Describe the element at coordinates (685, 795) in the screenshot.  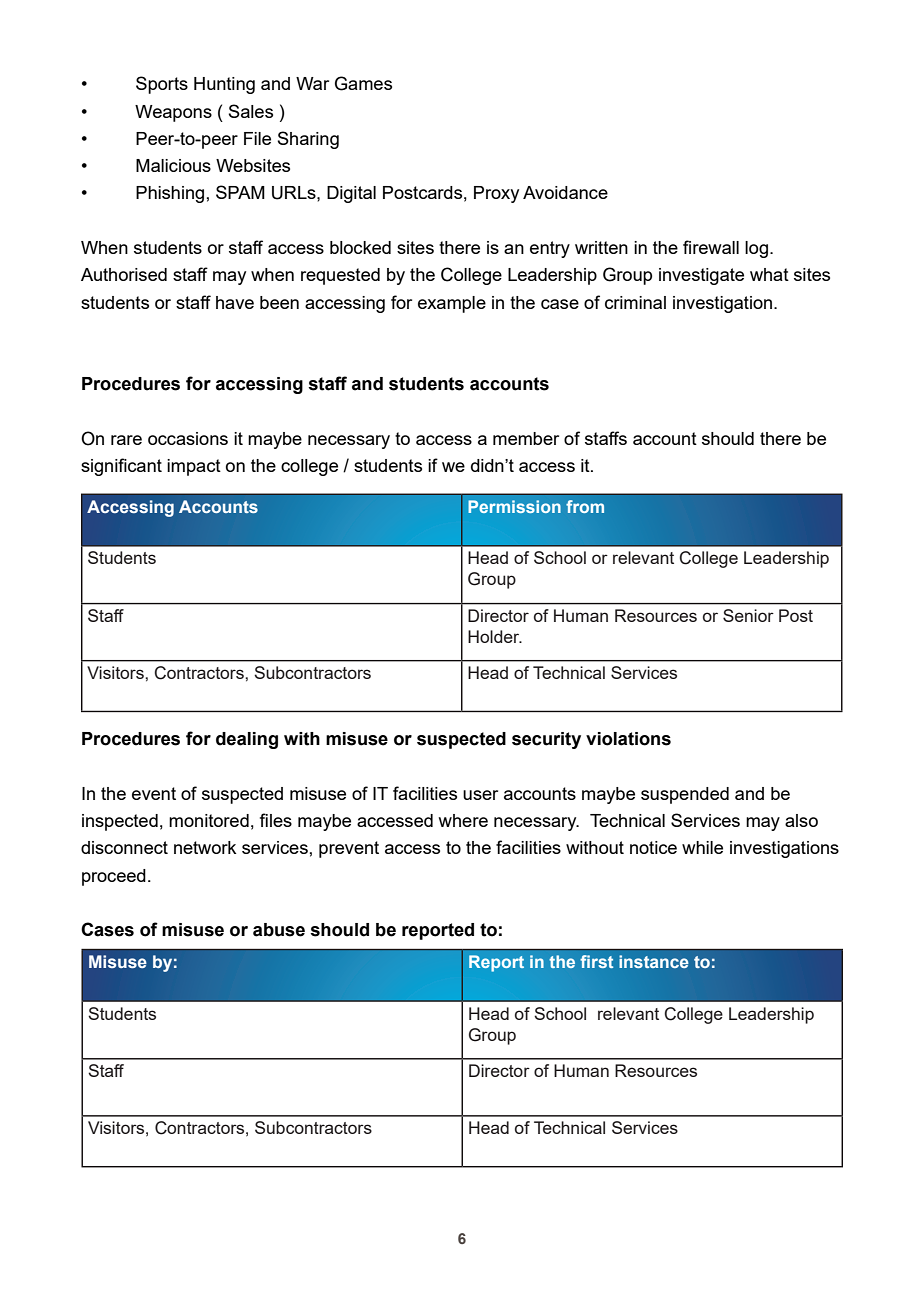
I see `suspended` at that location.
